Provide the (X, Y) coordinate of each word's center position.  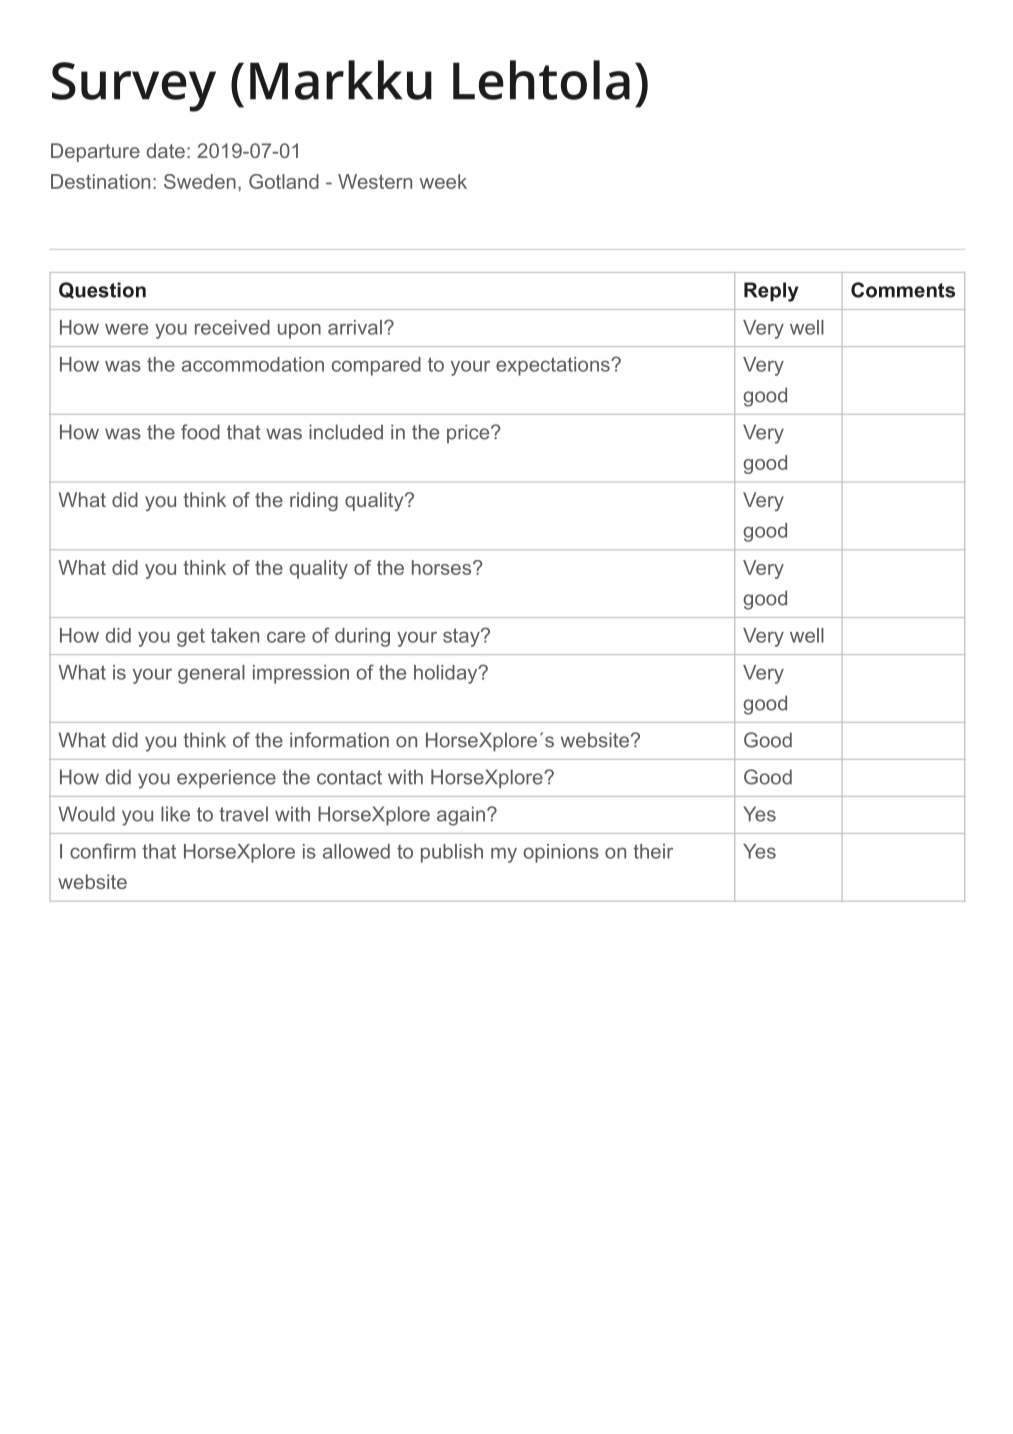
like (175, 814)
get (191, 637)
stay (462, 637)
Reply (771, 292)
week (443, 181)
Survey (134, 87)
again (461, 816)
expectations (554, 366)
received (232, 327)
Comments (903, 290)
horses (441, 567)
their (653, 851)
